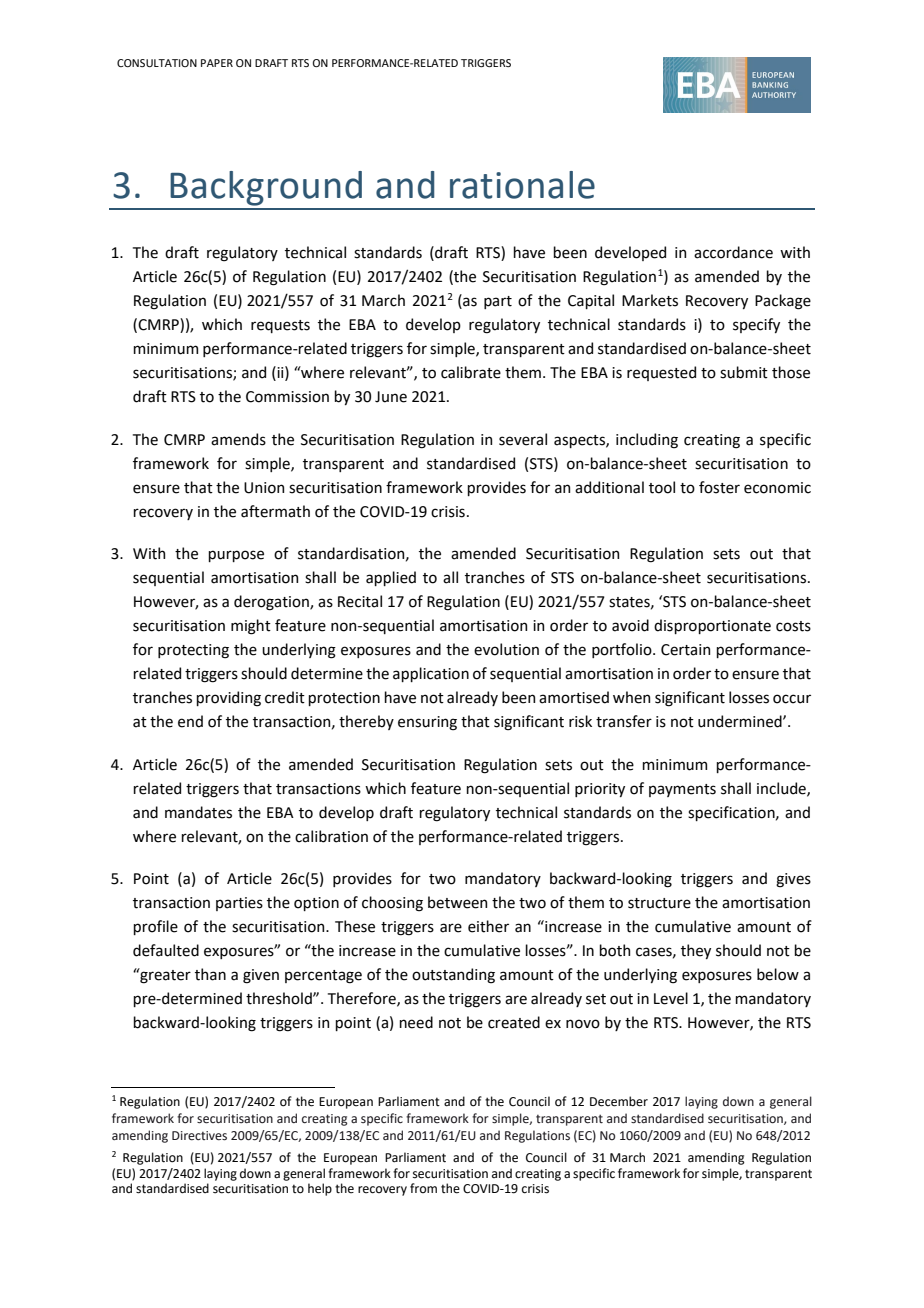  What do you see at coordinates (506, 649) in the screenshot?
I see `evolution` at bounding box center [506, 649].
